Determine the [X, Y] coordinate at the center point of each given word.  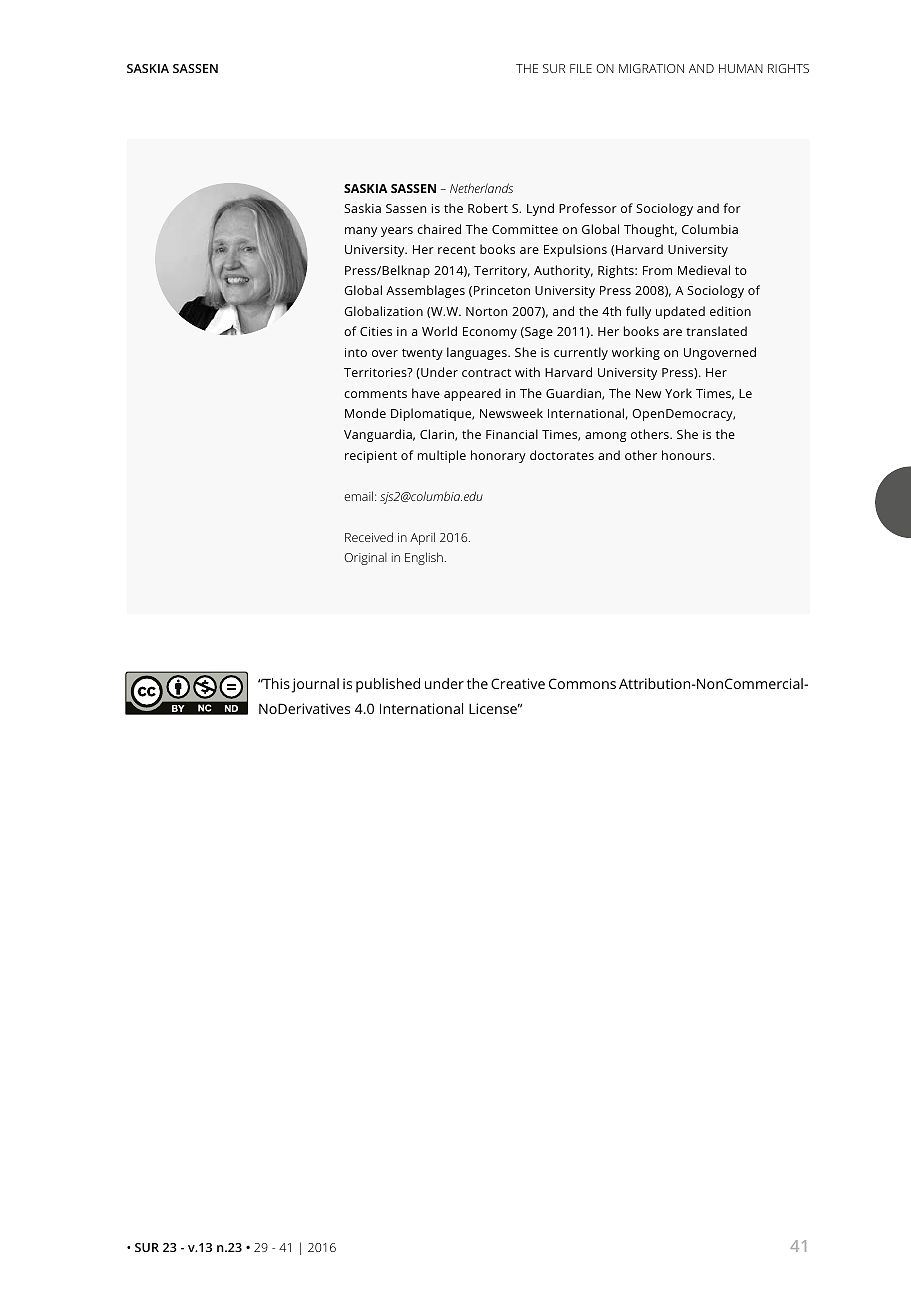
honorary [498, 456]
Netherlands [481, 188]
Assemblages [425, 291]
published [388, 685]
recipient [371, 457]
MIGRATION [651, 68]
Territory [502, 272]
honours [688, 455]
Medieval [704, 270]
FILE [581, 68]
